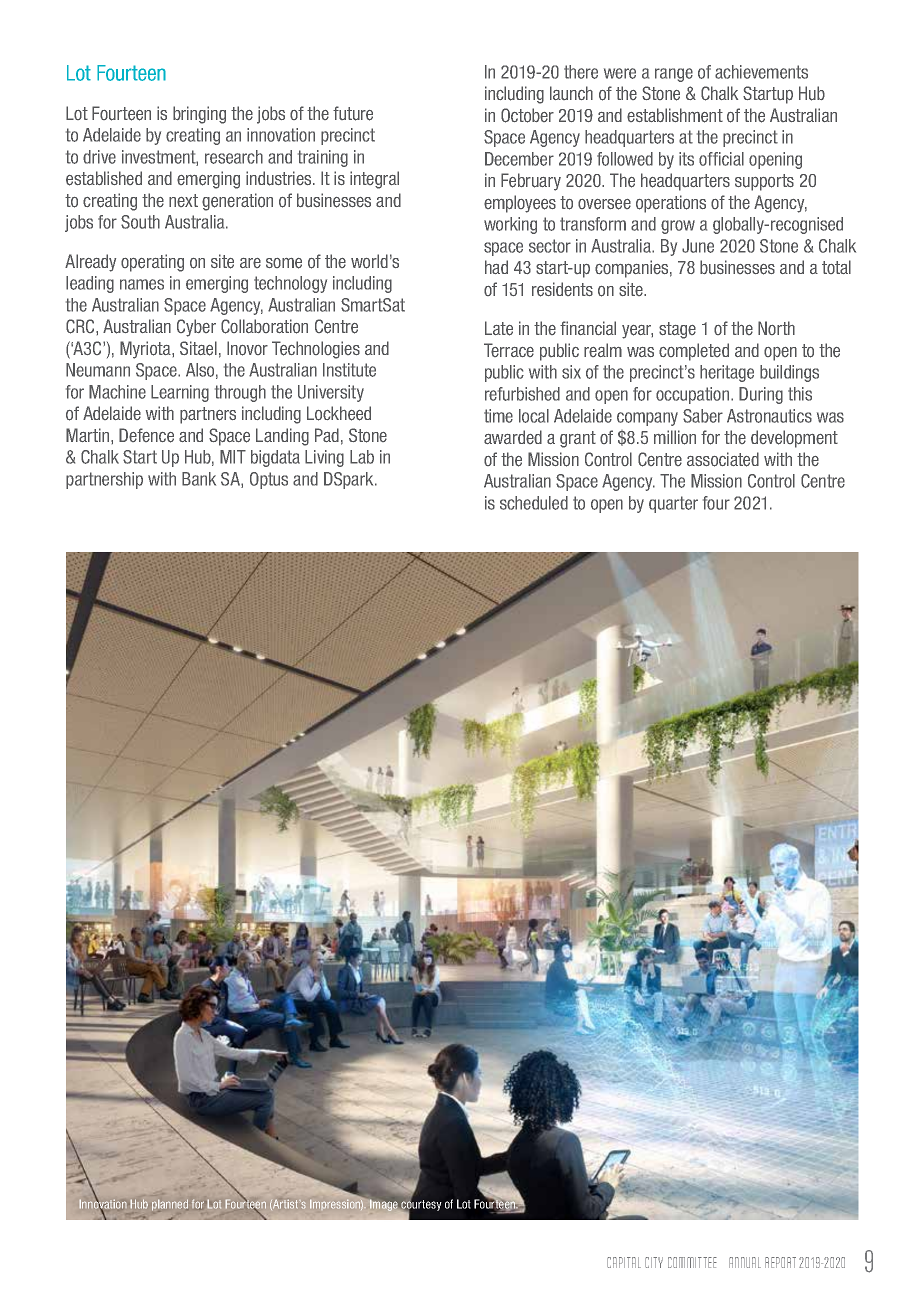 The image size is (924, 1308). Describe the element at coordinates (527, 115) in the image. I see `October` at that location.
